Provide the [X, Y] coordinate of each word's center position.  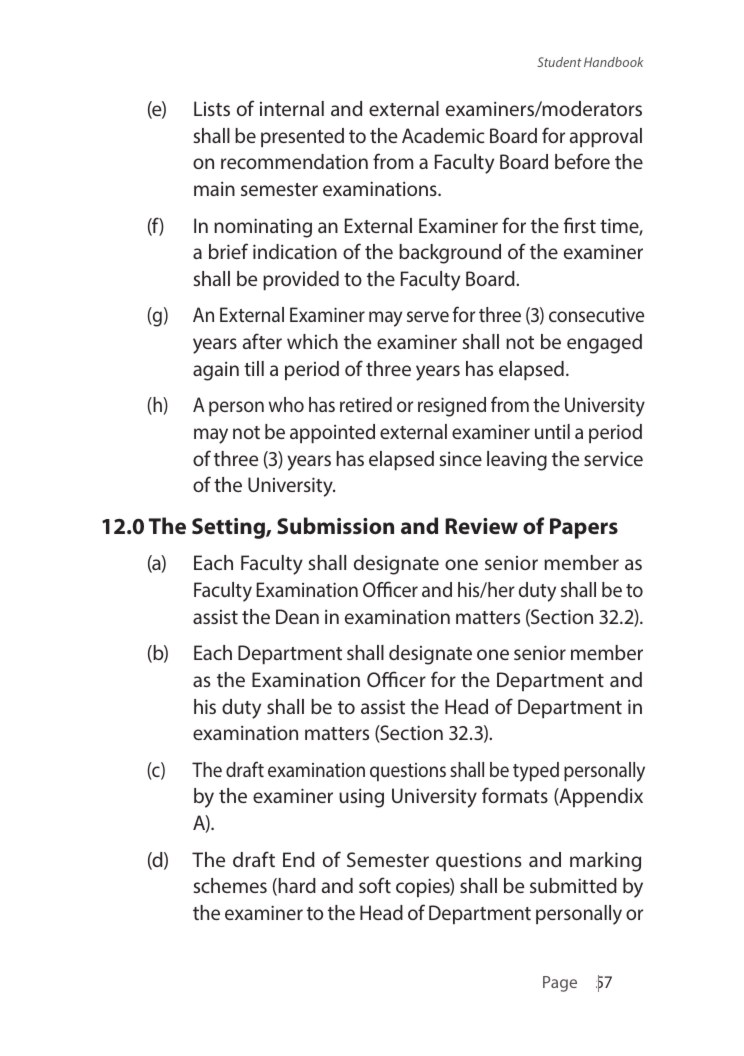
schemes [230, 885]
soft [375, 885]
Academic [443, 135]
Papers [584, 528]
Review [481, 526]
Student [559, 62]
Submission [335, 525]
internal [292, 108]
